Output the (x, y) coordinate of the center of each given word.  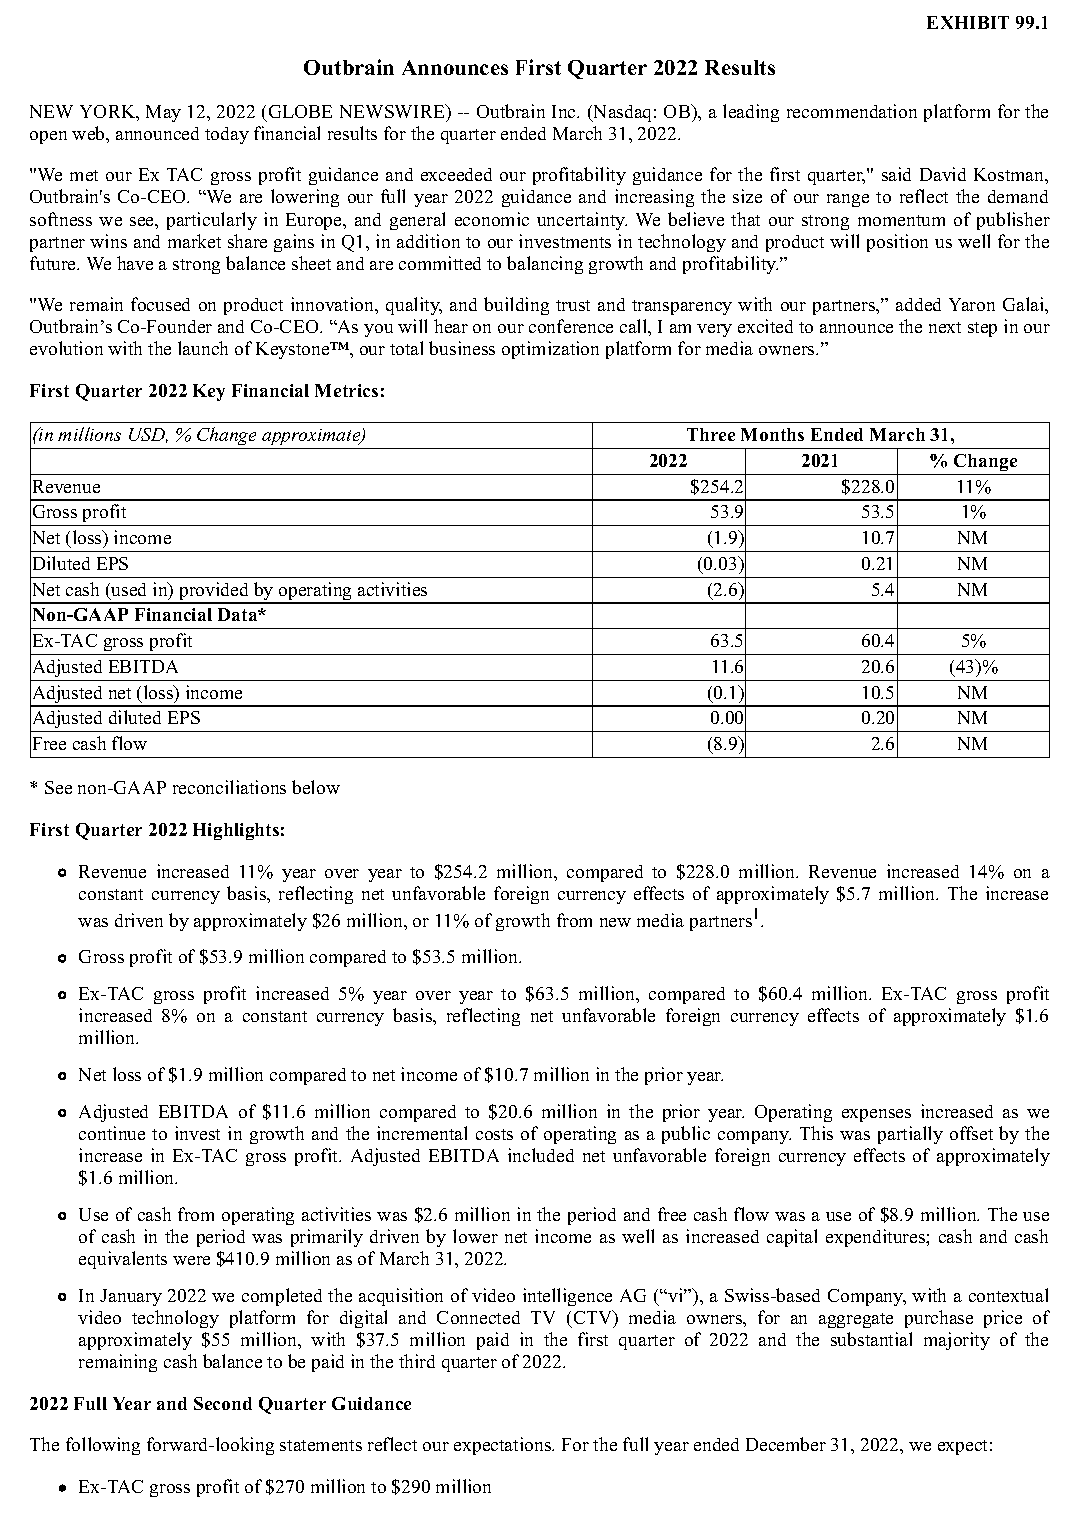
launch (203, 348)
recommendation (852, 111)
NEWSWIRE (393, 111)
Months (772, 434)
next (945, 327)
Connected (478, 1317)
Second (223, 1403)
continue (112, 1133)
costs (494, 1134)
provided (214, 592)
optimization (550, 350)
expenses (876, 1115)
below (316, 787)
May (163, 113)
